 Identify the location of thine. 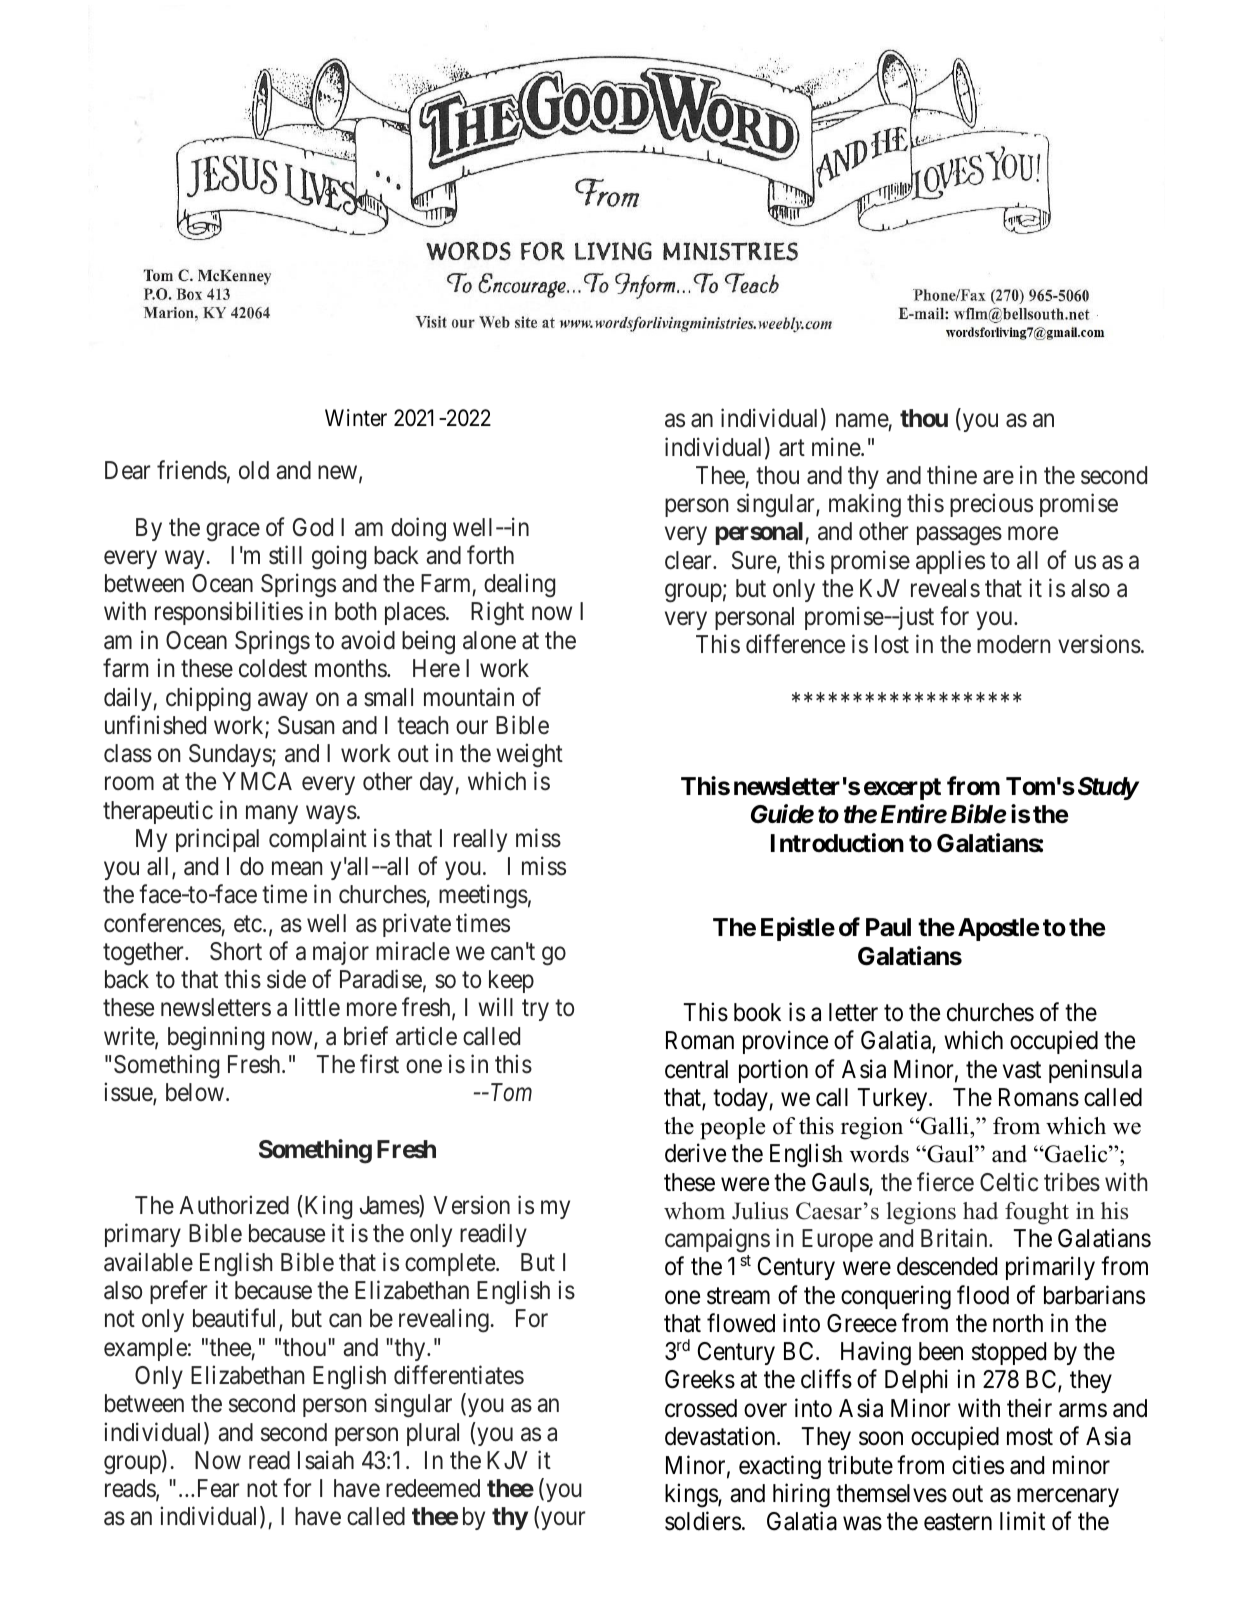
(952, 475).
